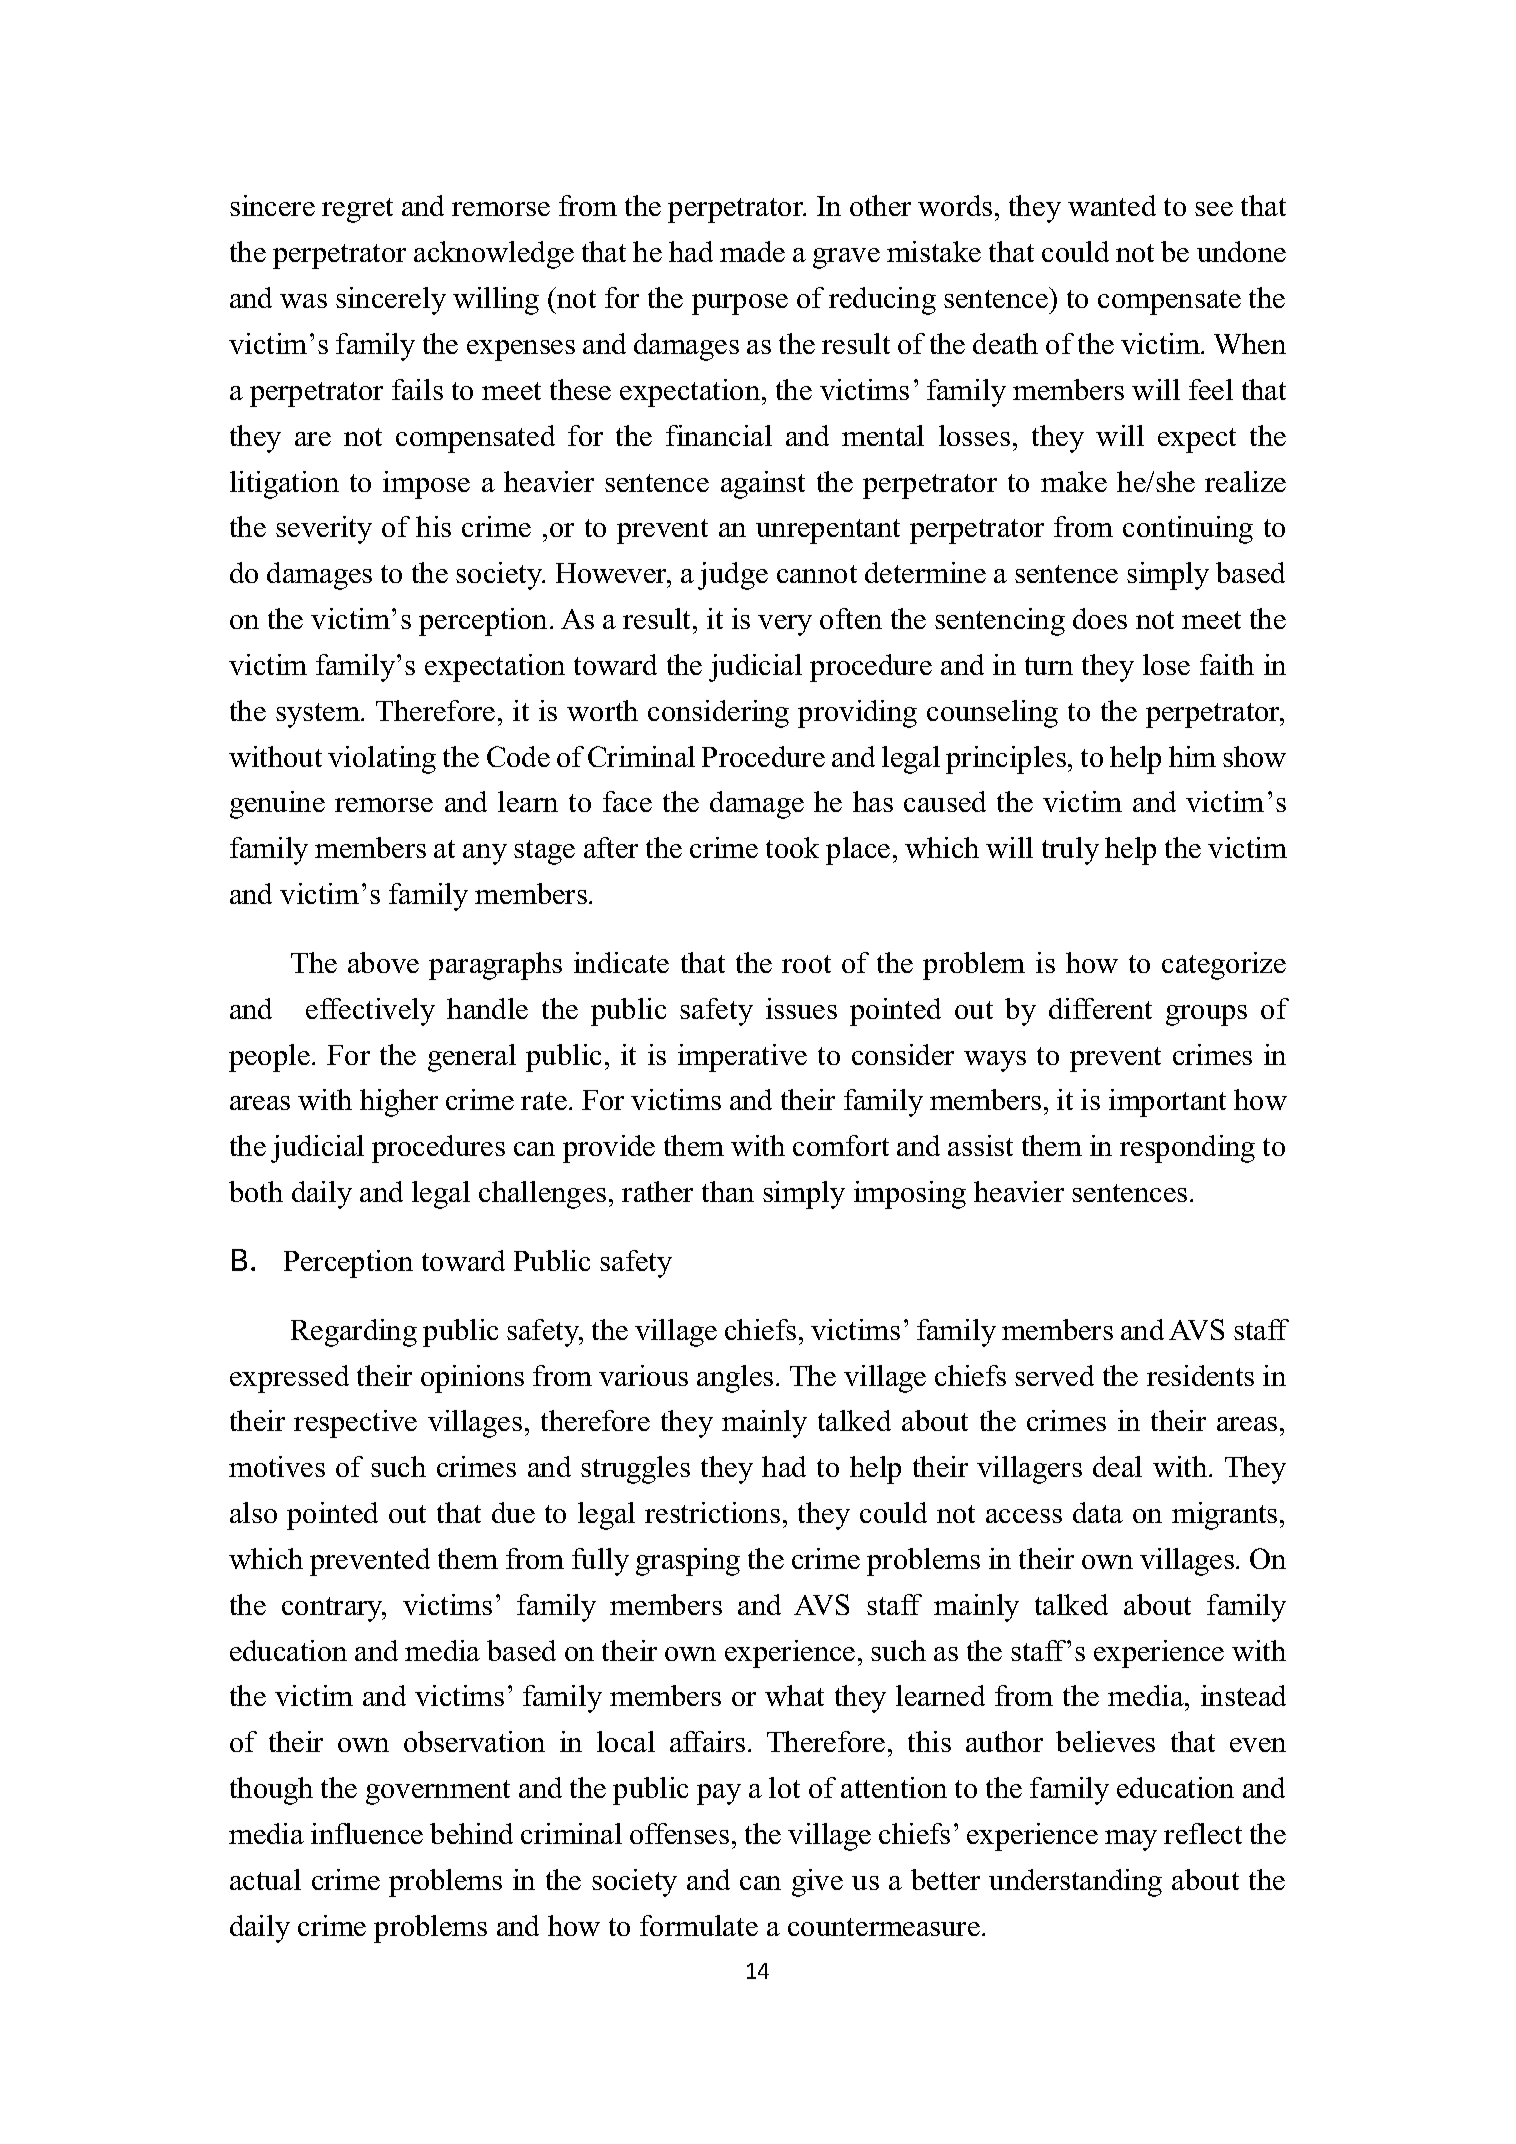 The height and width of the image is (2144, 1516). Describe the element at coordinates (357, 210) in the image. I see `regret` at that location.
